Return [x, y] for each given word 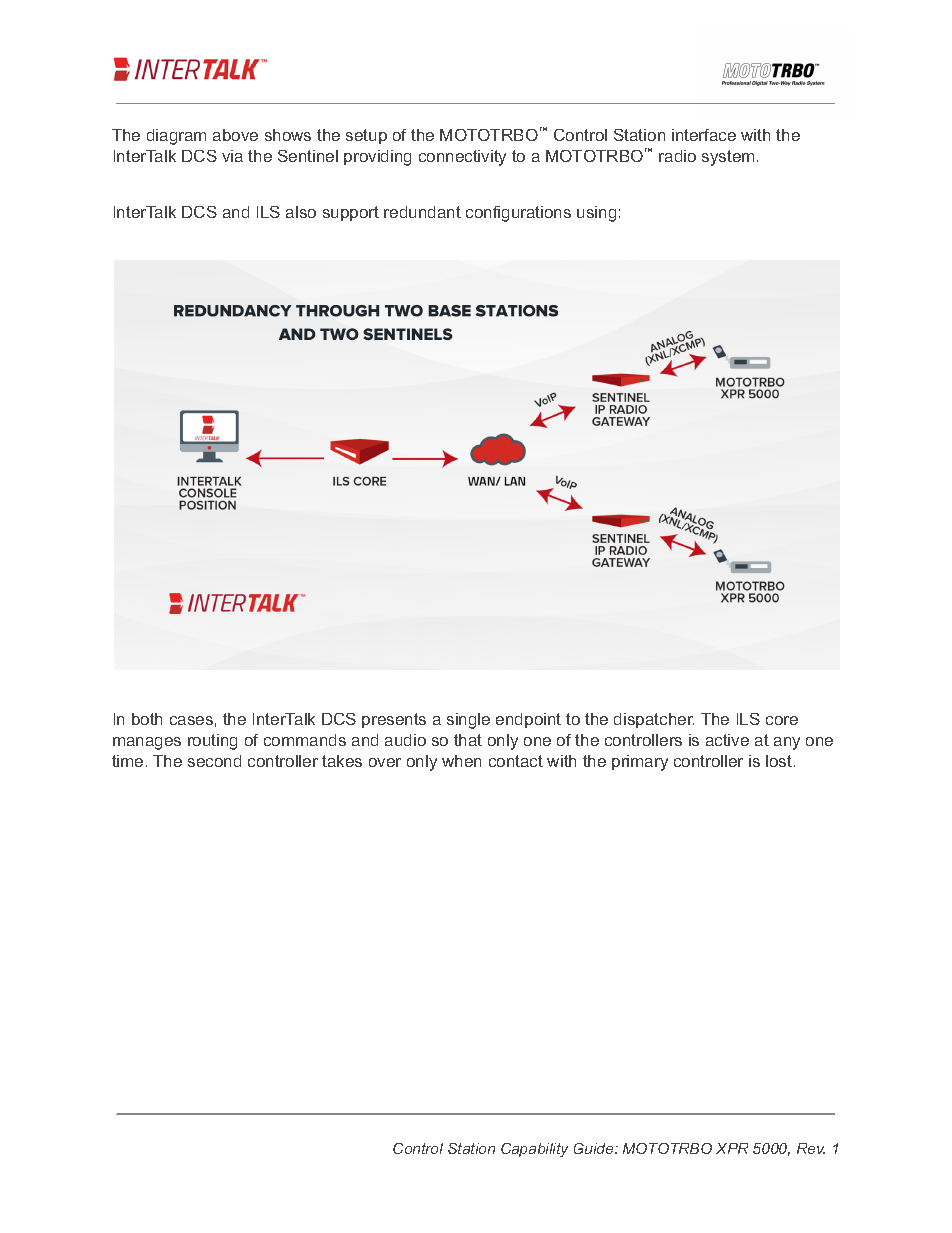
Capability [534, 1150]
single [468, 721]
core [782, 720]
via [232, 156]
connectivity [462, 158]
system [728, 158]
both [147, 719]
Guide [595, 1148]
